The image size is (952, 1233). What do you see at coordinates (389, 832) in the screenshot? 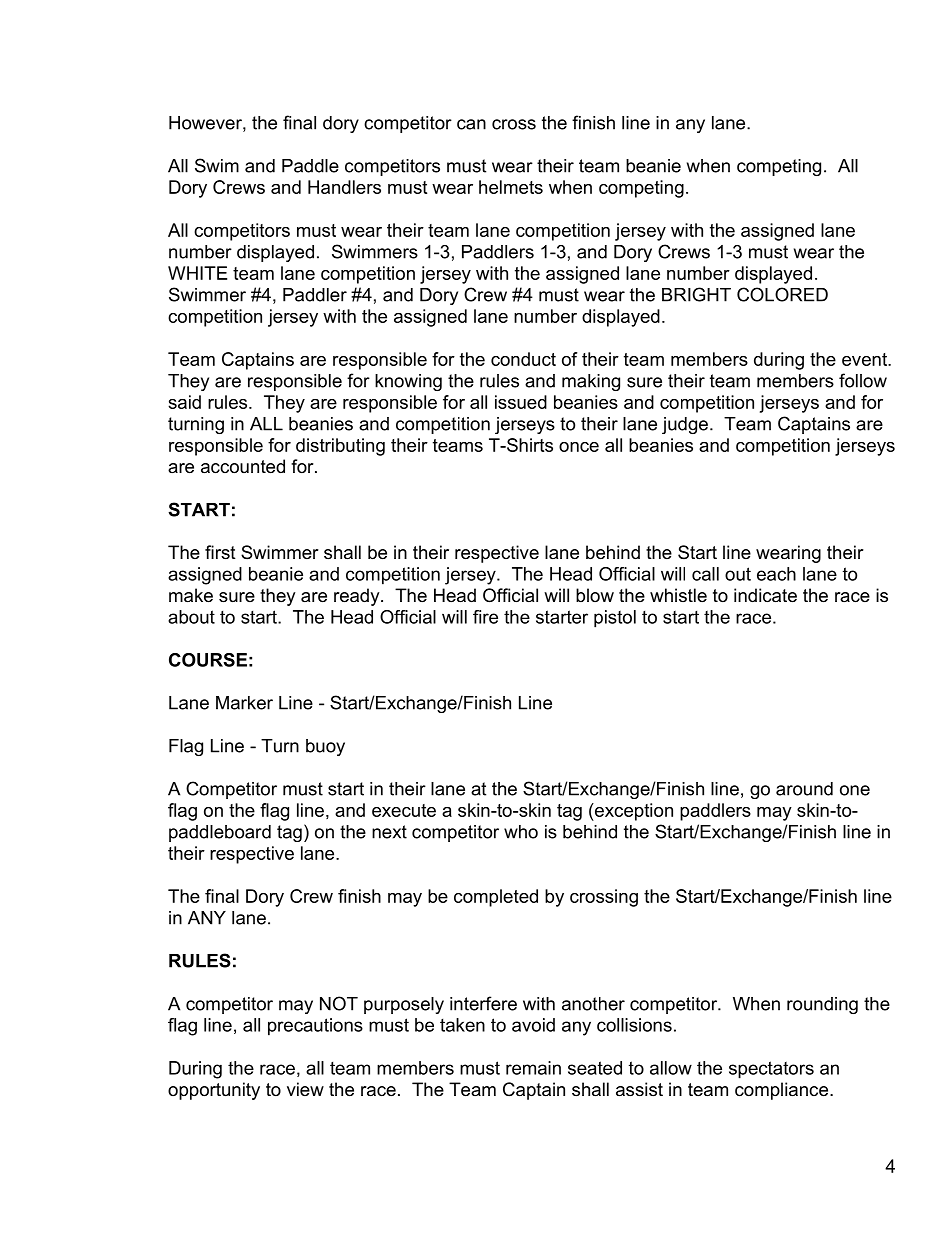
I see `next` at bounding box center [389, 832].
